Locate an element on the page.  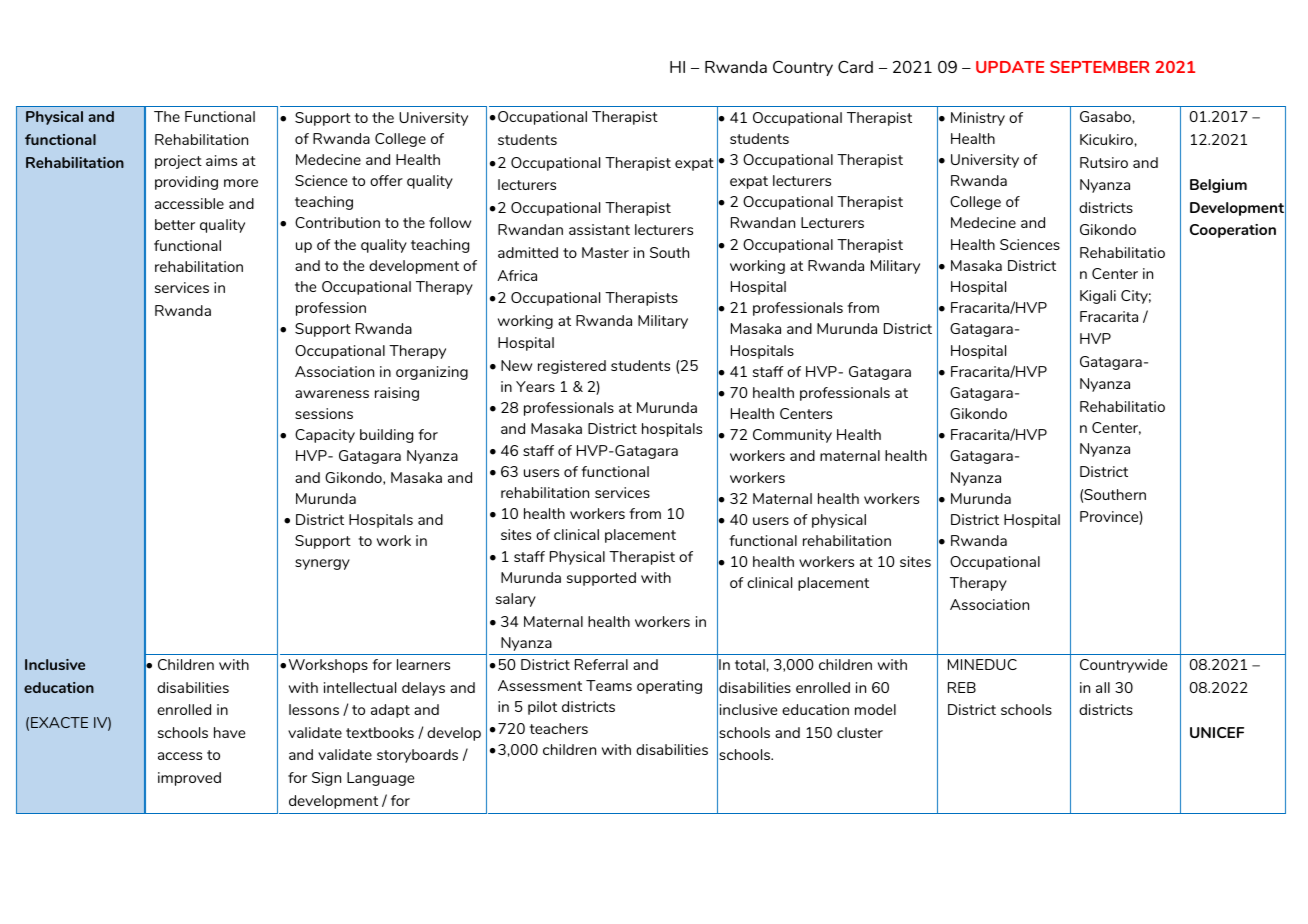
Card is located at coordinates (855, 67).
